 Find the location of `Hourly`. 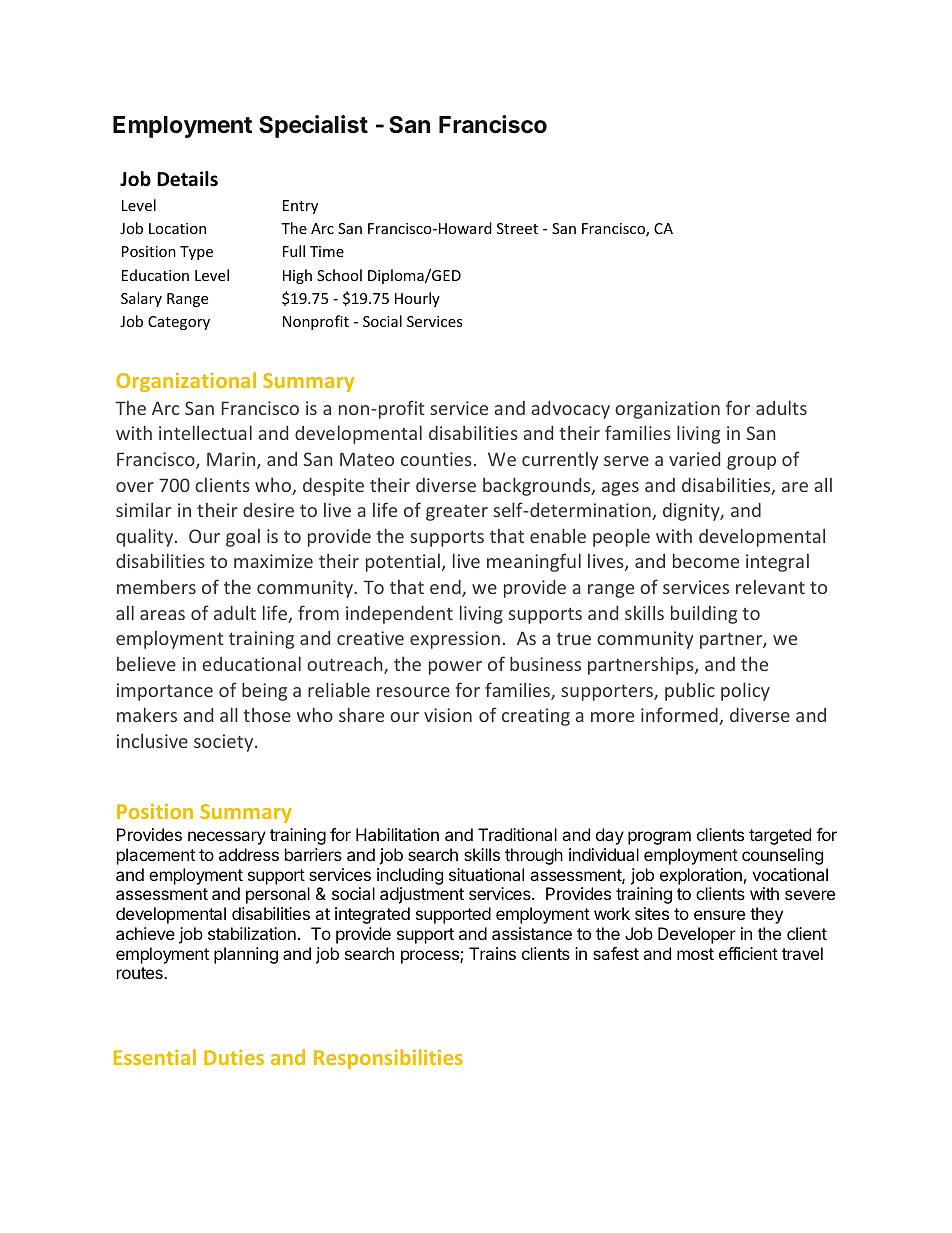

Hourly is located at coordinates (417, 299).
